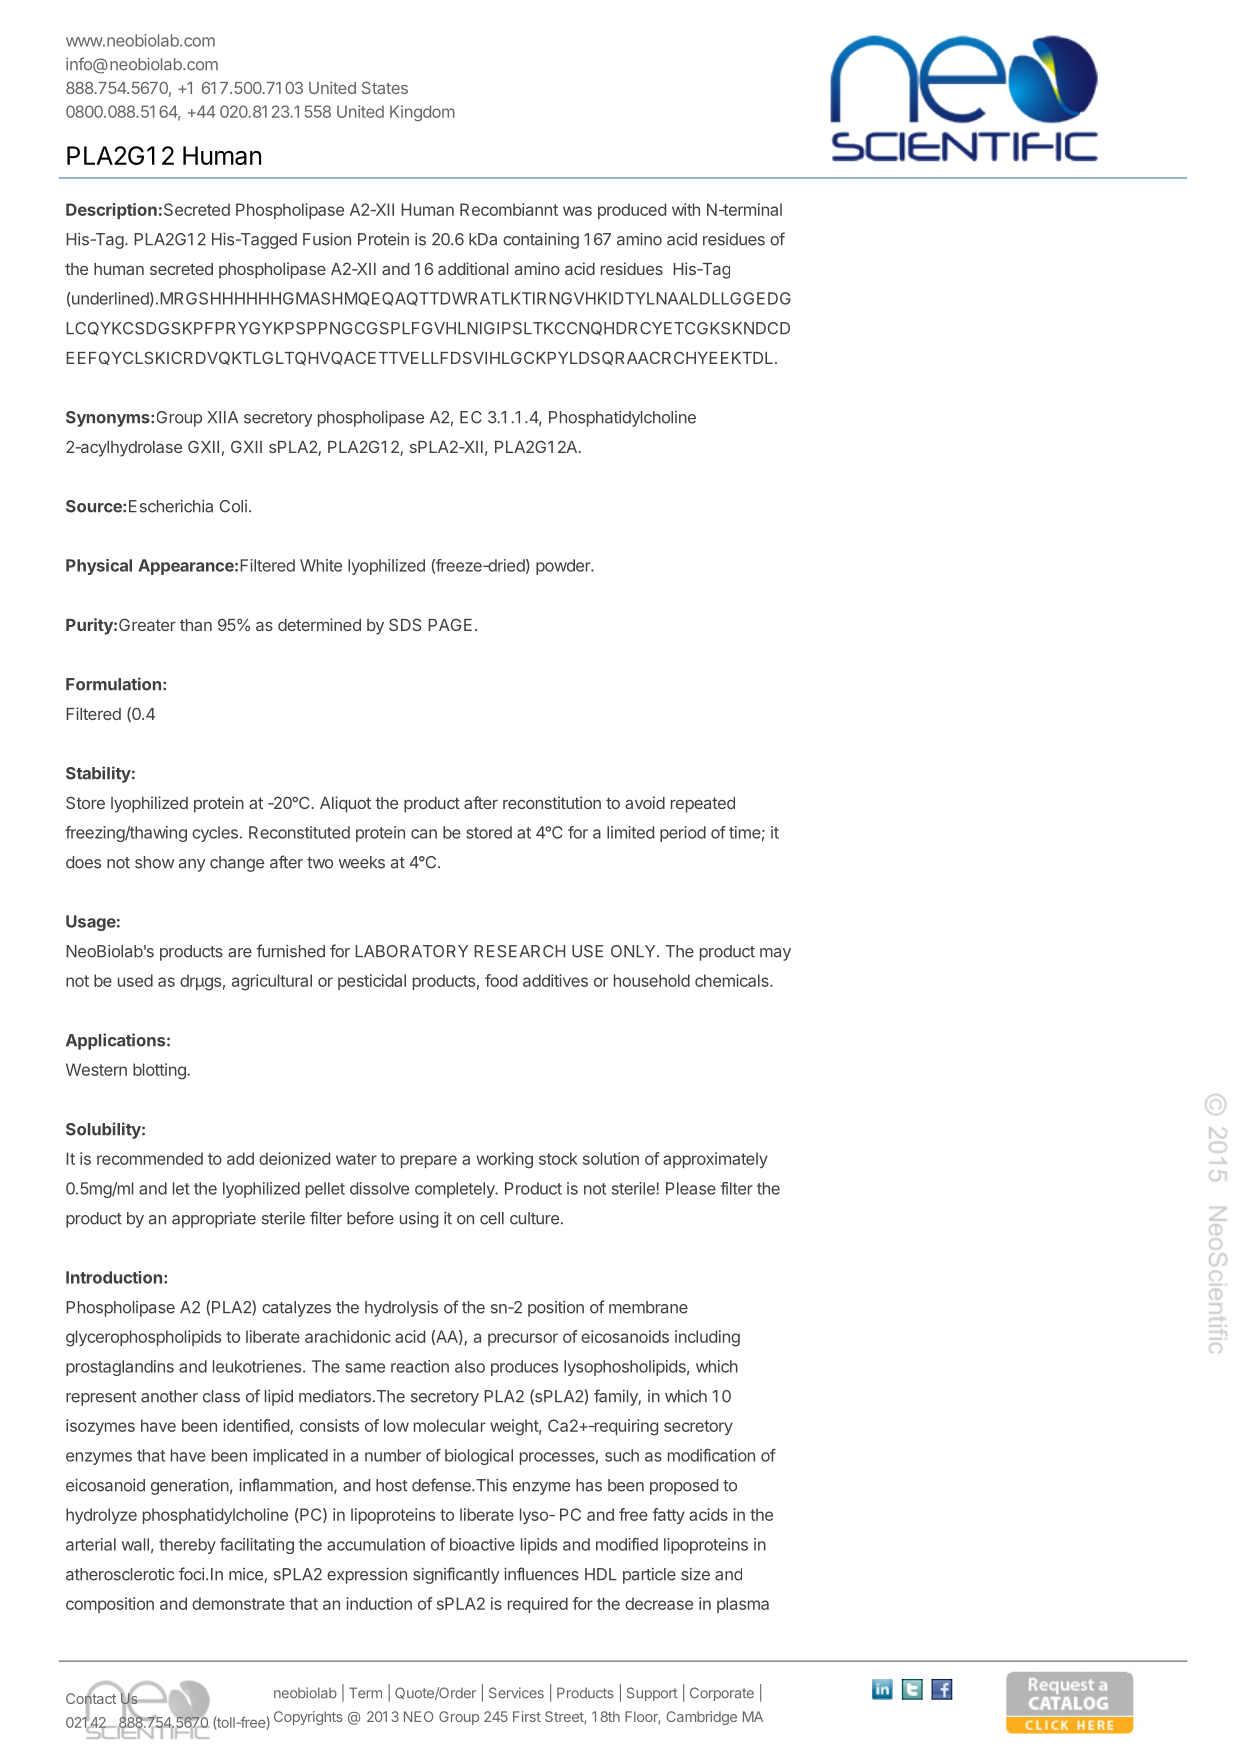  I want to click on States, so click(385, 88).
